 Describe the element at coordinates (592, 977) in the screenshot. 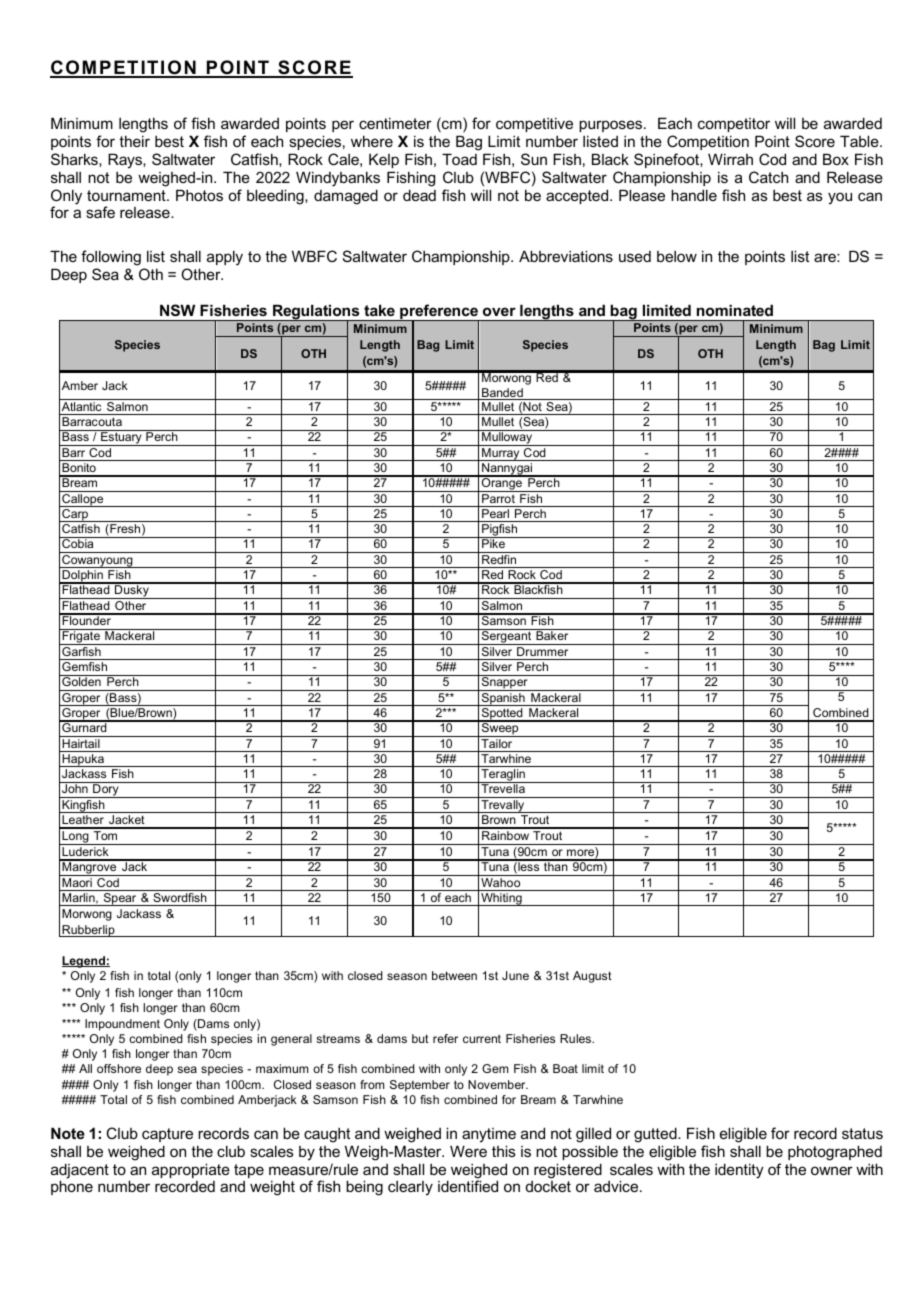

I see `August` at that location.
